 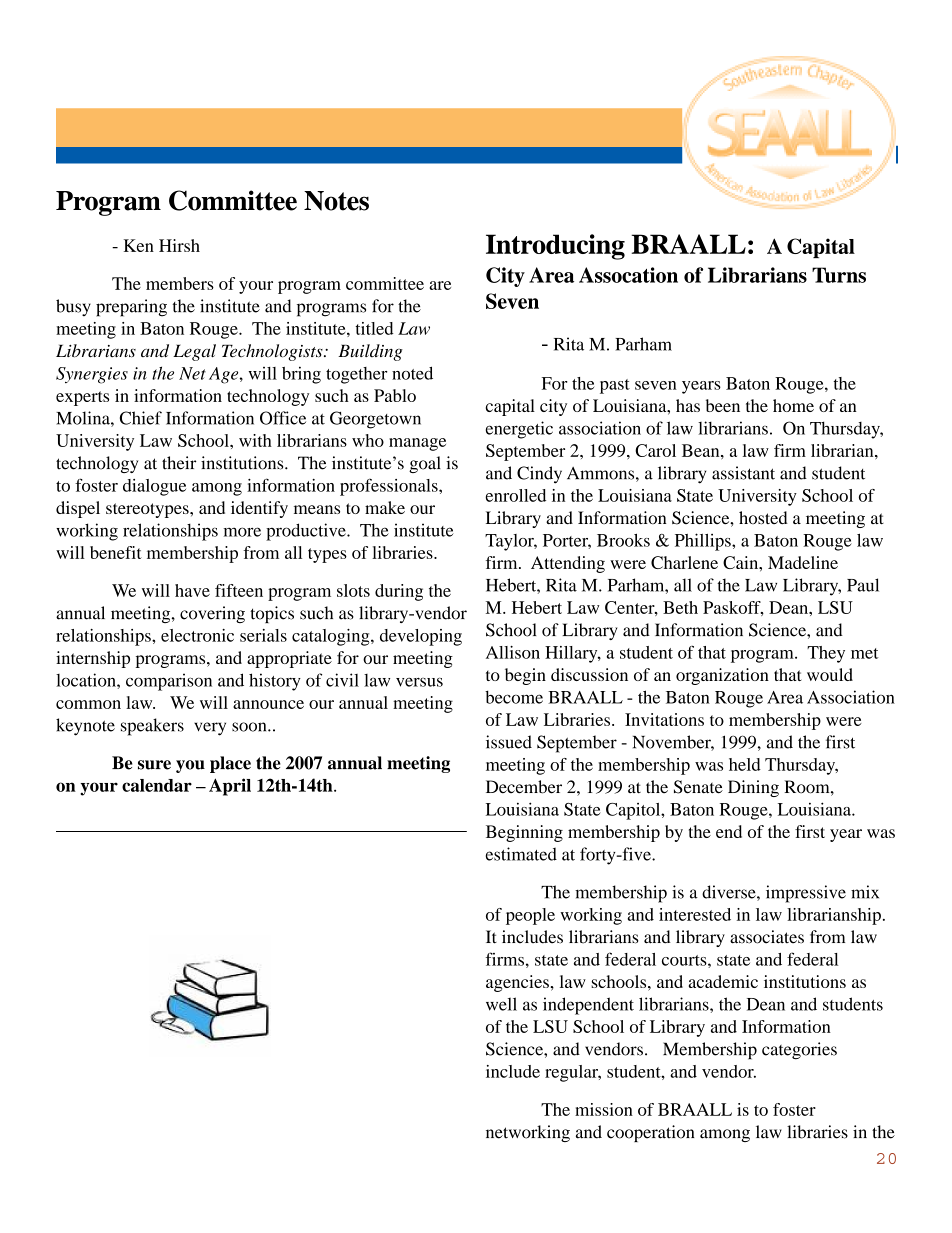 What do you see at coordinates (179, 245) in the page?
I see `Hirsh` at bounding box center [179, 245].
